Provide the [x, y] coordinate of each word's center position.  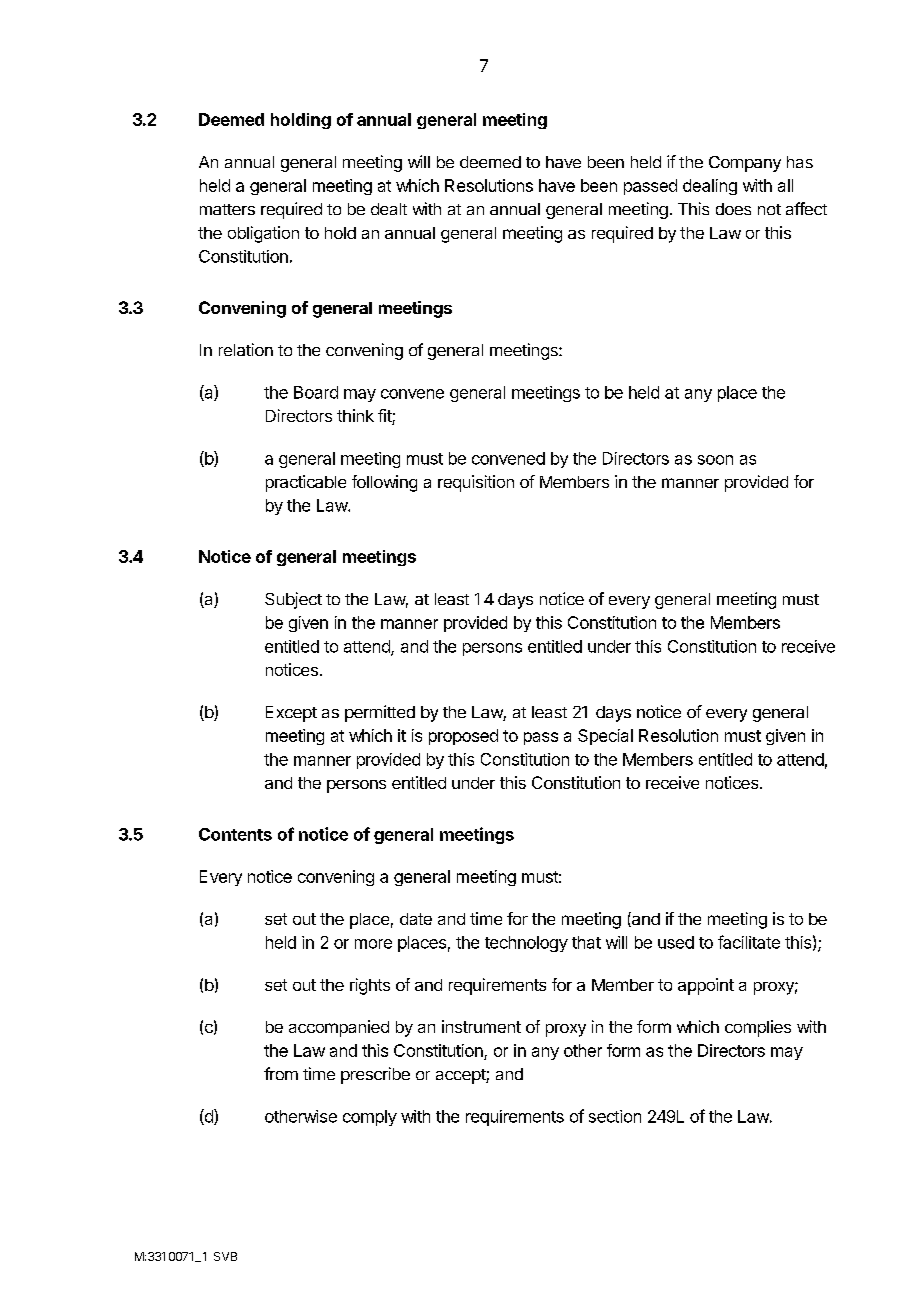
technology [526, 944]
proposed [463, 737]
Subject [293, 600]
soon [715, 460]
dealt [389, 209]
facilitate [749, 942]
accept [461, 1076]
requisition [476, 483]
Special [605, 737]
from [281, 1073]
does [733, 209]
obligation [263, 234]
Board [316, 392]
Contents [235, 834]
